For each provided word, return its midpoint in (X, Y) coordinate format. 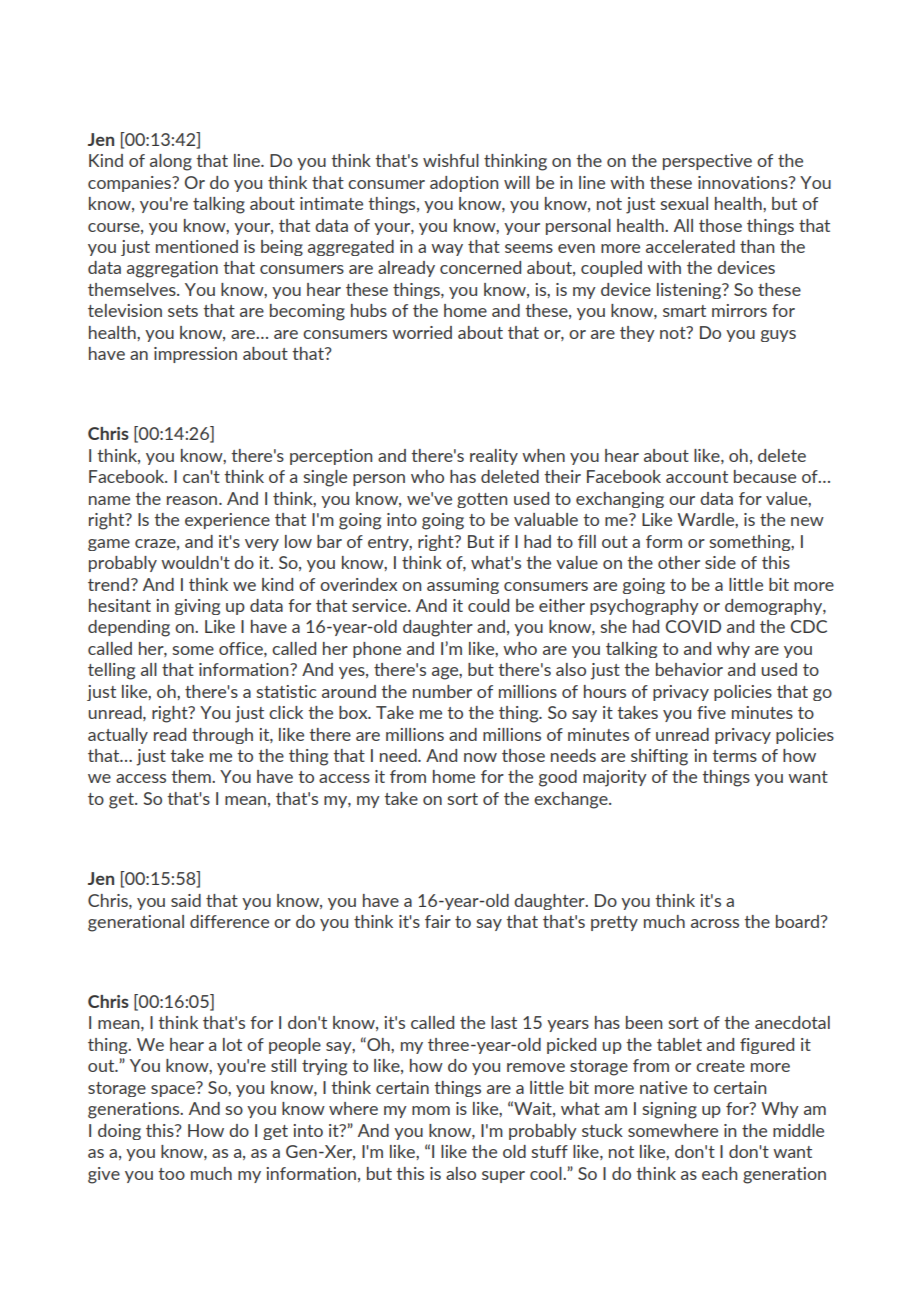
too (171, 1174)
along (171, 162)
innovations (744, 182)
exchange (572, 800)
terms (734, 756)
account (697, 477)
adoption (464, 184)
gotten (482, 500)
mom (431, 1110)
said (186, 900)
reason (193, 500)
